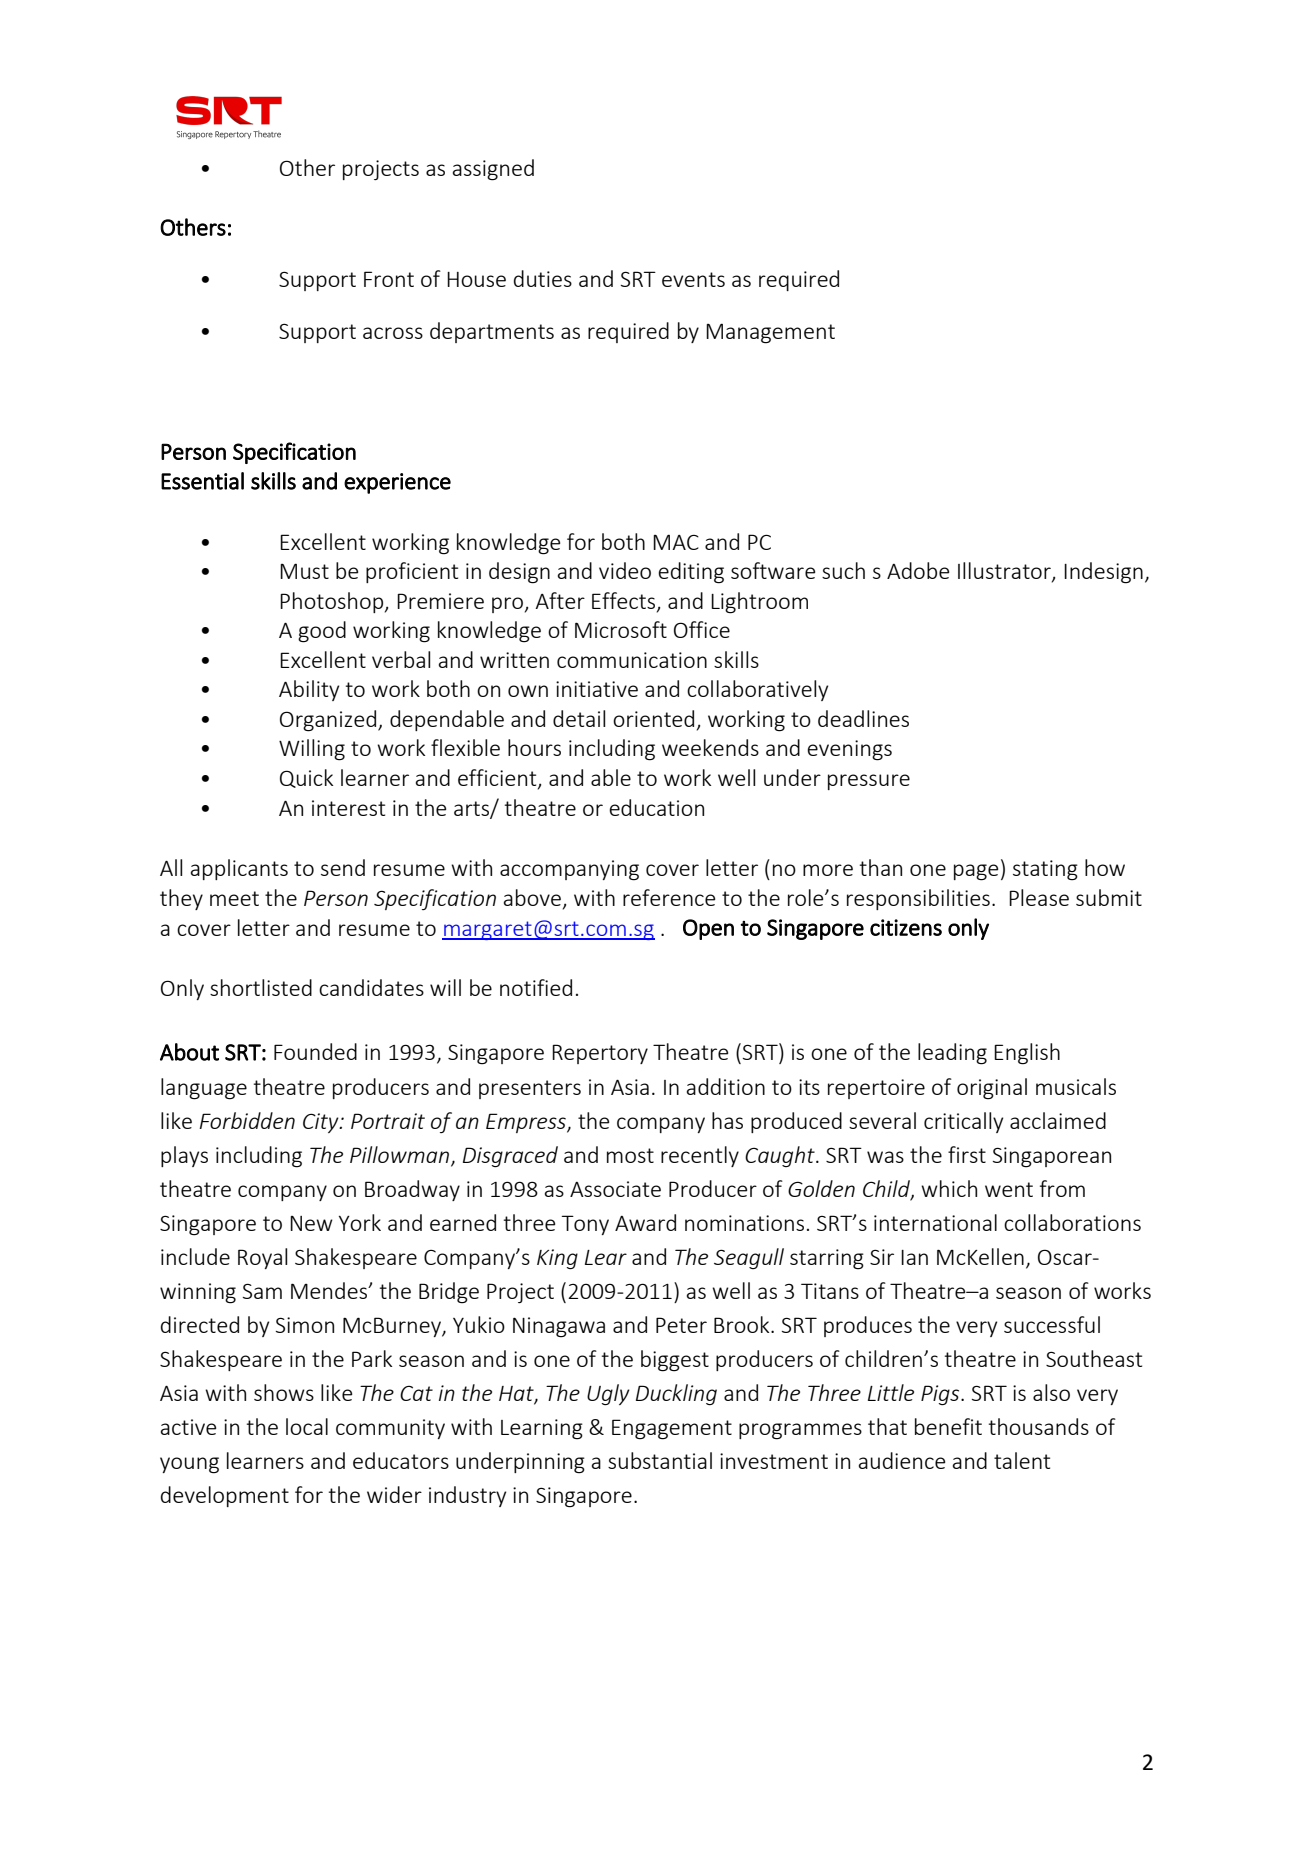  Describe the element at coordinates (1005, 572) in the screenshot. I see `Illustrator` at that location.
